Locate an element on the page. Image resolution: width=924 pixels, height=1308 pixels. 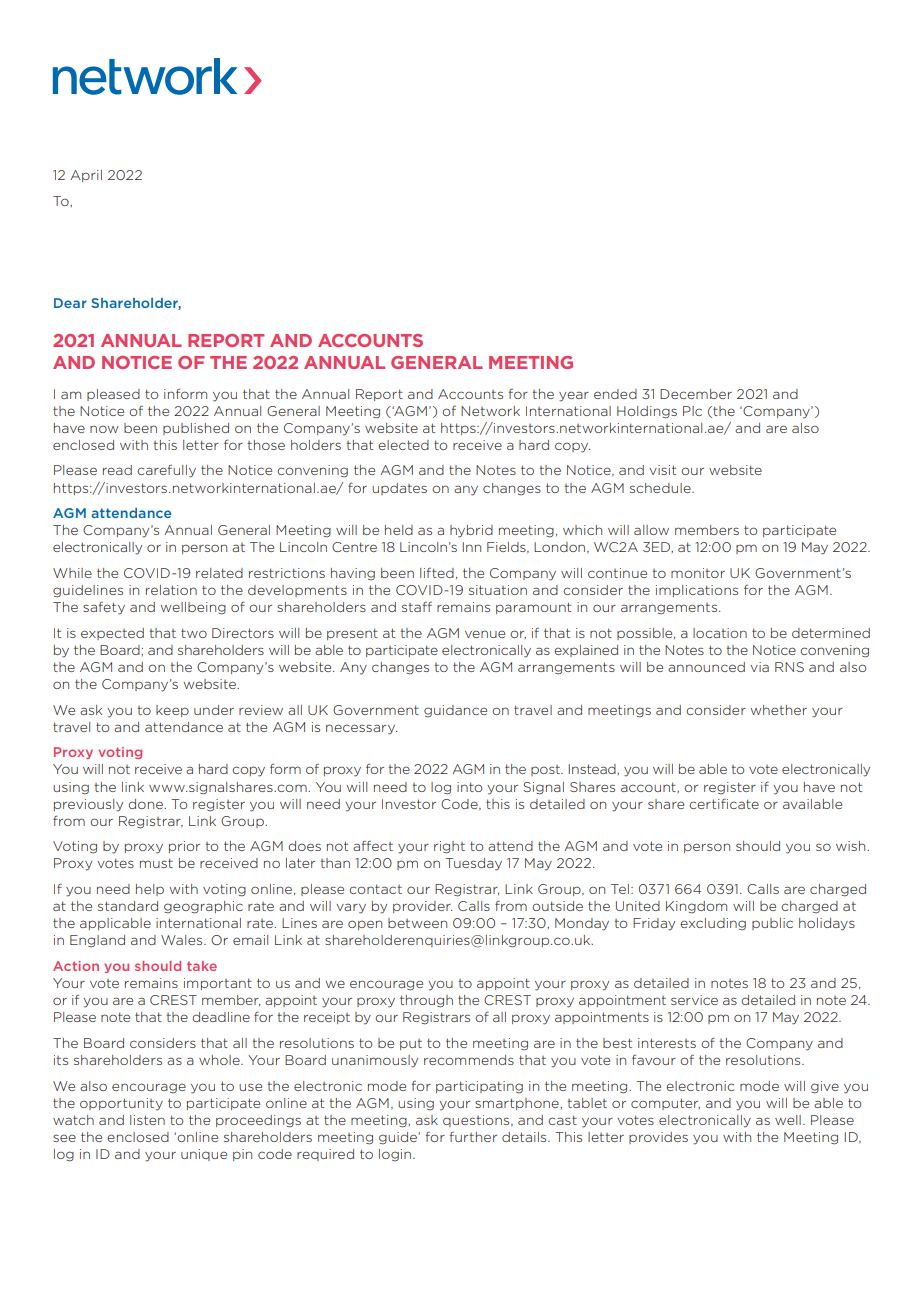
listen is located at coordinates (147, 1120).
